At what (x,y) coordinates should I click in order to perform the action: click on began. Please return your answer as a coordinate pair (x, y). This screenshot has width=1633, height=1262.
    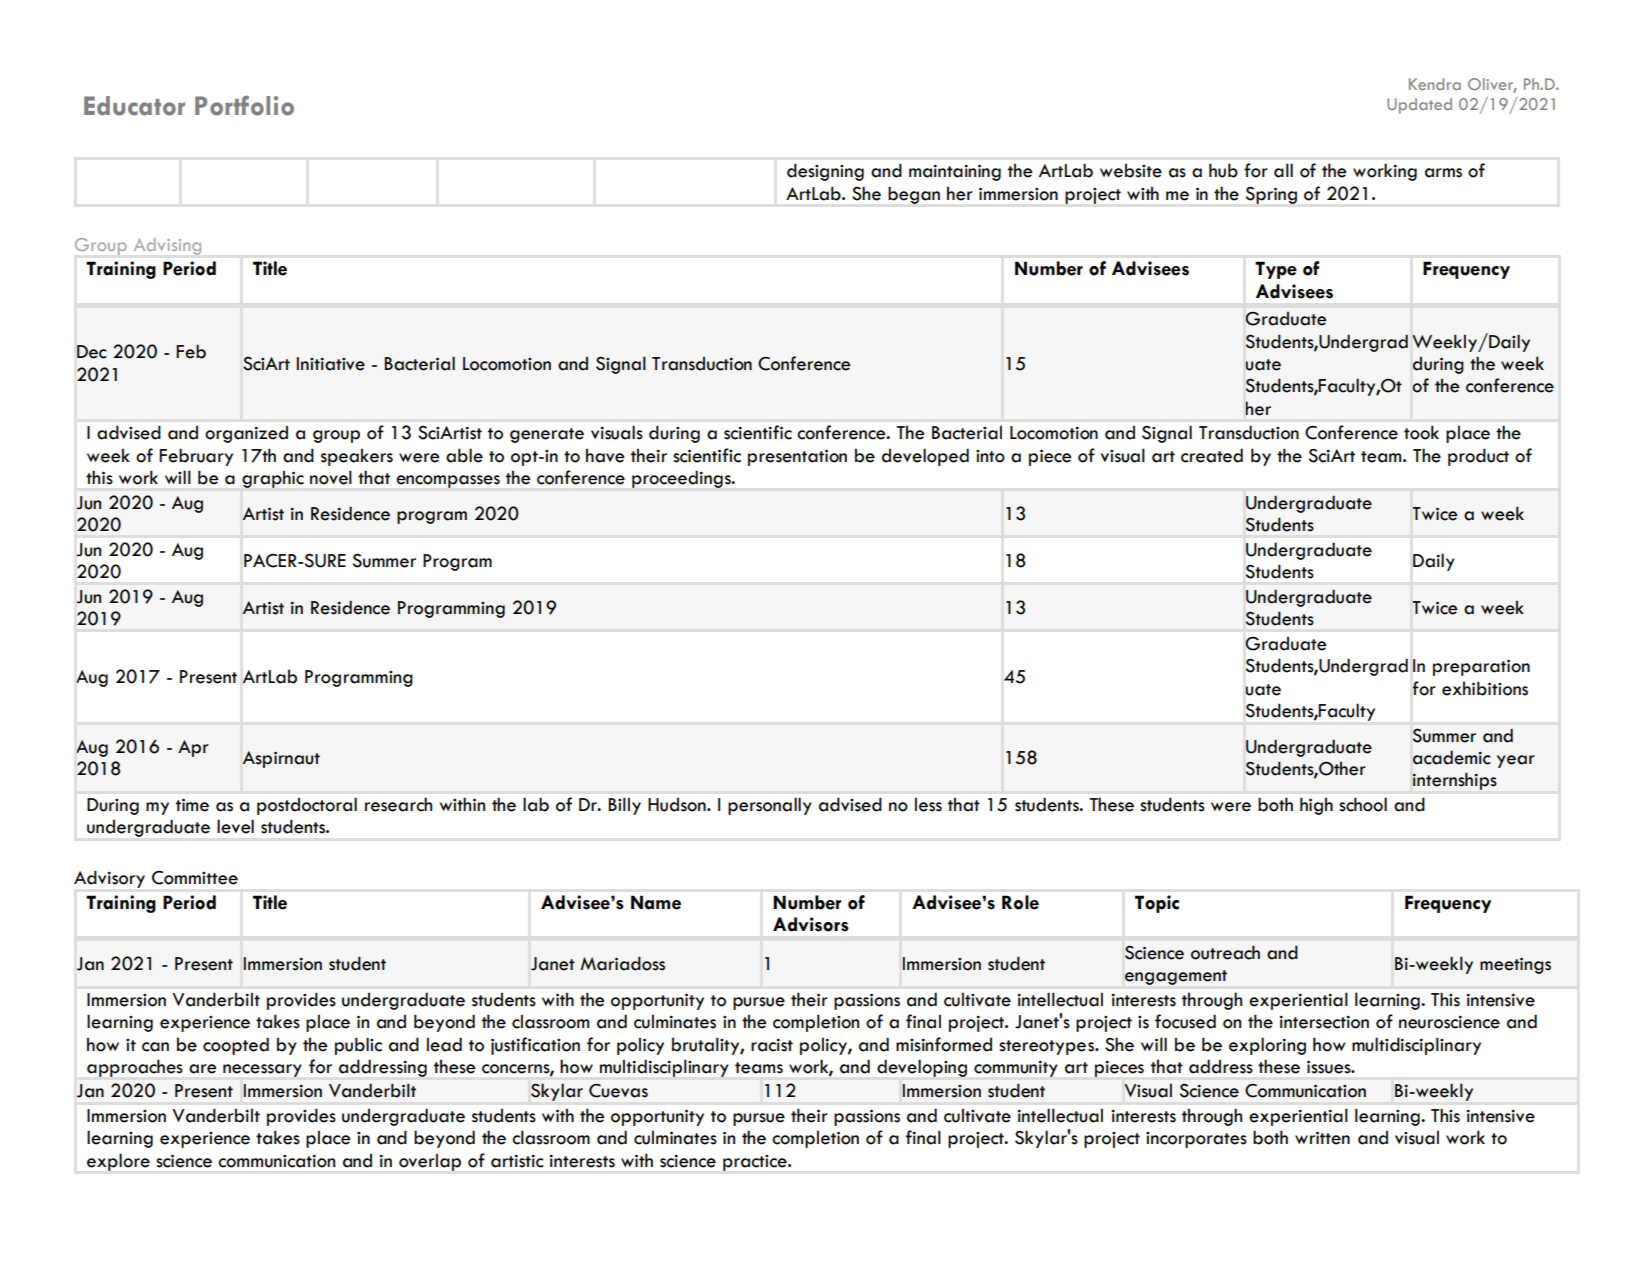
    Looking at the image, I should click on (914, 195).
